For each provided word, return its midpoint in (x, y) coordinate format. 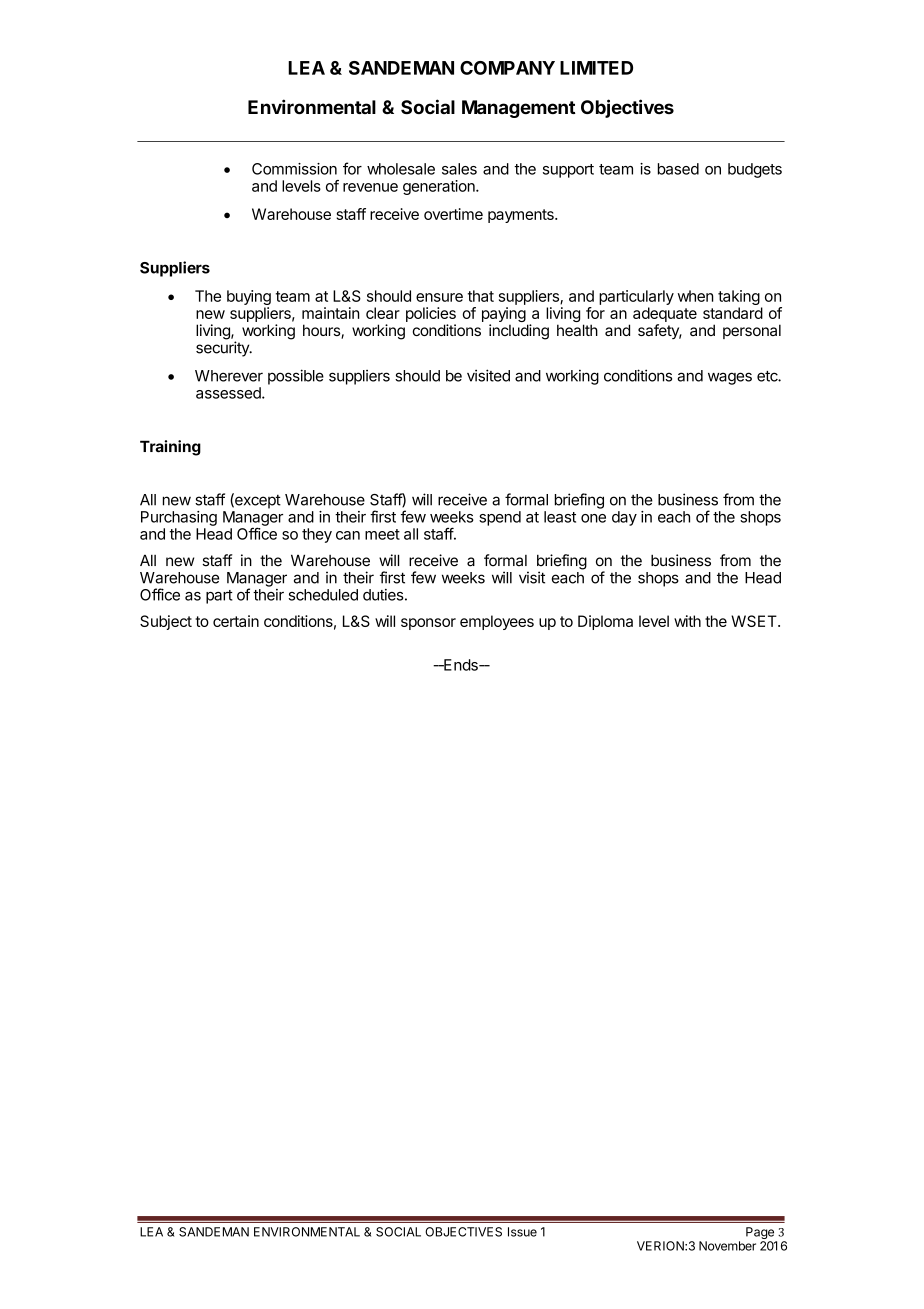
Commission (294, 169)
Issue (522, 1232)
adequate (665, 314)
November (727, 1246)
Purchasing (179, 518)
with (687, 621)
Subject (166, 622)
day (624, 518)
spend (500, 518)
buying (249, 299)
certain (236, 621)
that (481, 296)
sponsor (428, 624)
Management (519, 109)
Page (761, 1234)
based (678, 169)
